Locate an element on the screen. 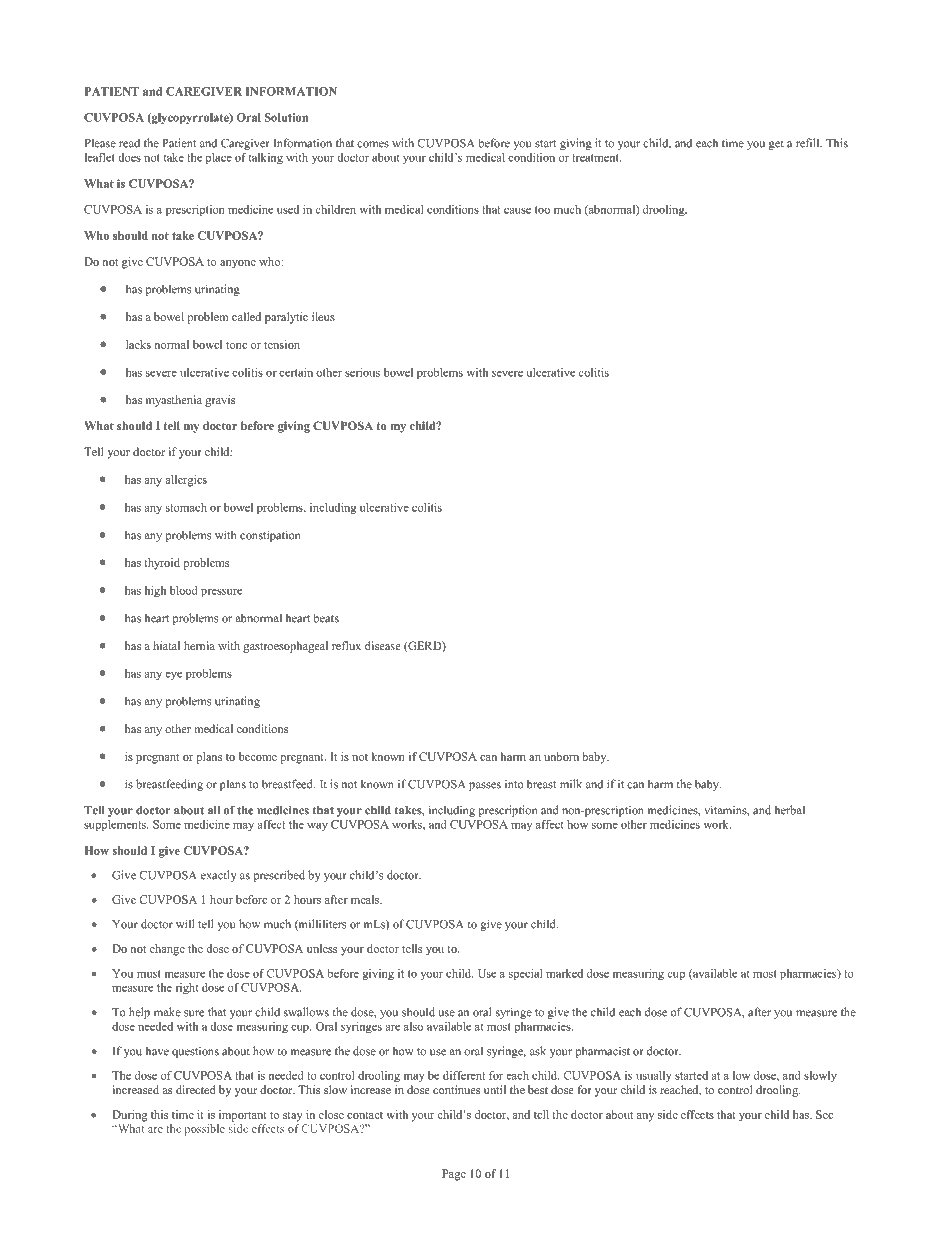  get is located at coordinates (776, 145).
